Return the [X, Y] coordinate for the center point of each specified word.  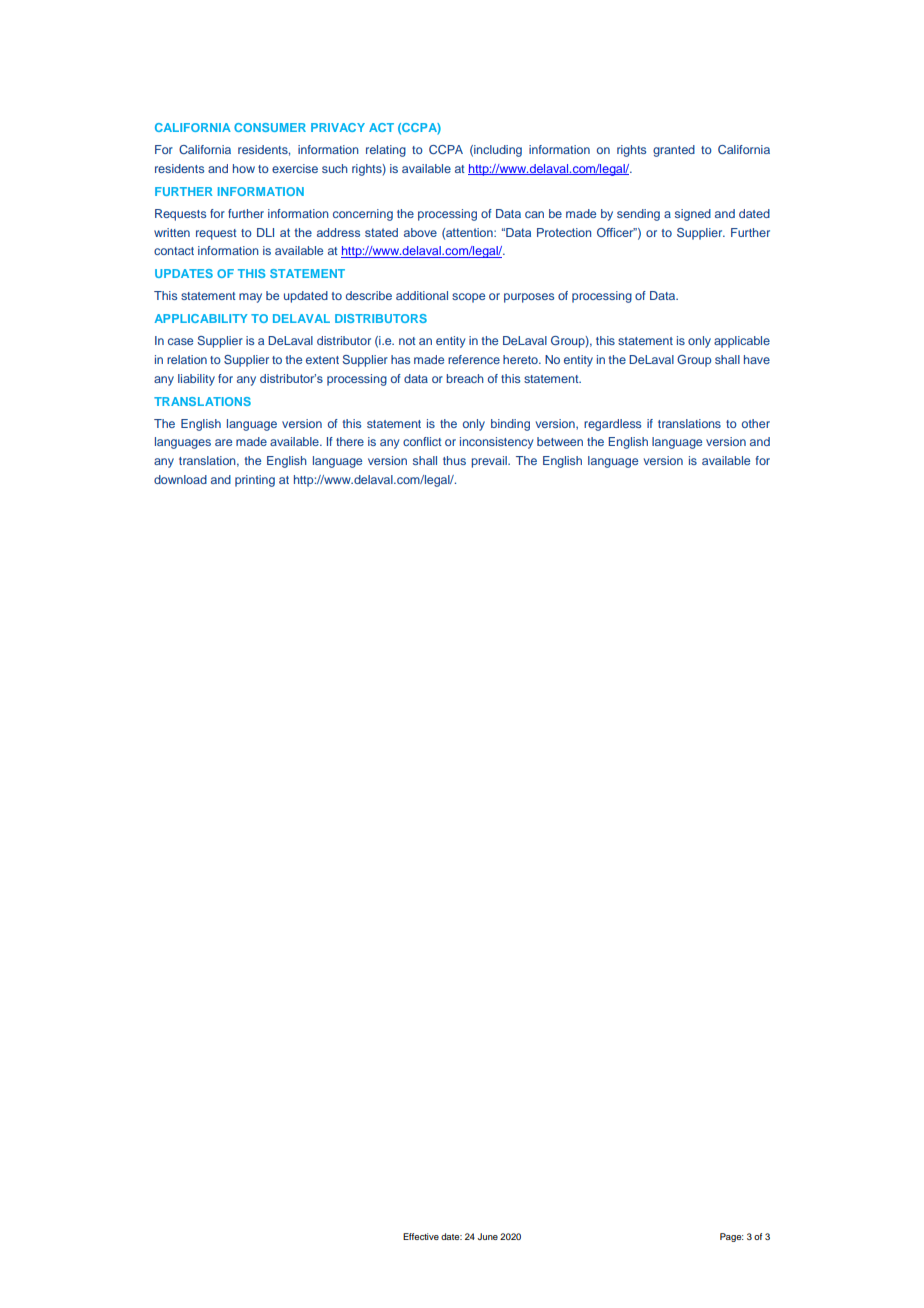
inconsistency [496, 443]
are [223, 442]
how [244, 168]
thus [454, 460]
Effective [421, 1236]
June [487, 1236]
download [180, 479]
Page [732, 1237]
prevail [490, 462]
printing [255, 481]
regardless [612, 425]
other [756, 423]
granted [674, 151]
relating [386, 151]
